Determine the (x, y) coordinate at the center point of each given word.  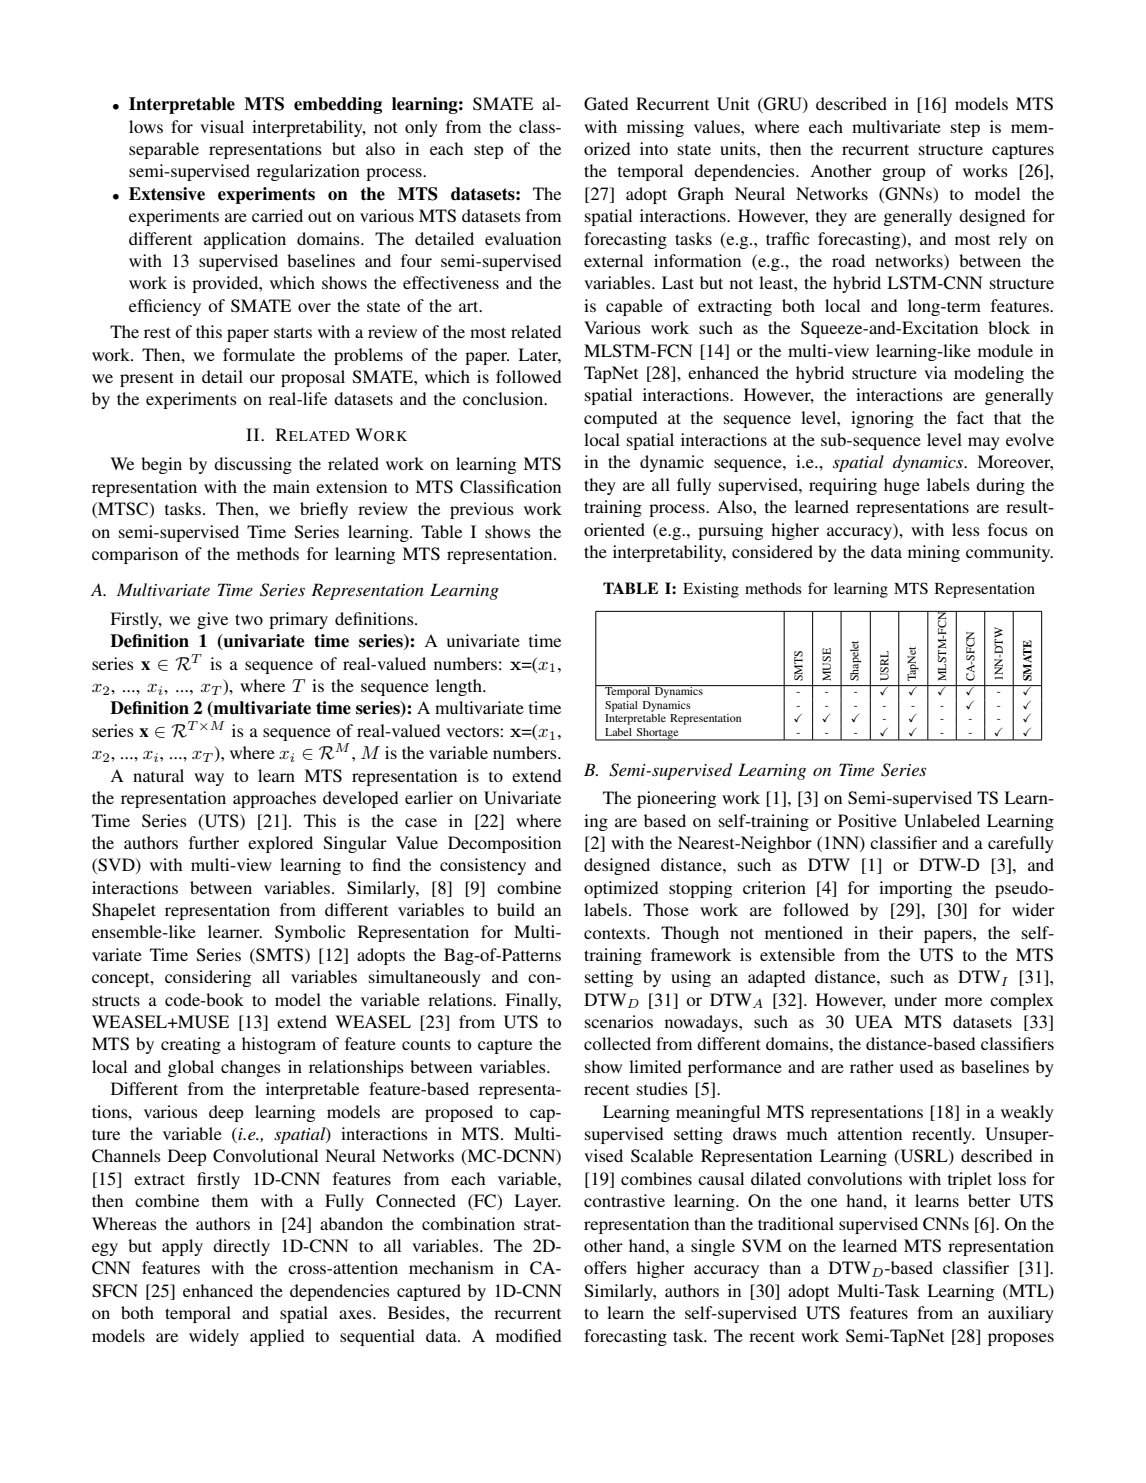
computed (620, 419)
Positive (867, 820)
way (209, 779)
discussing (253, 465)
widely (214, 1337)
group (904, 174)
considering (208, 978)
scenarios (619, 1021)
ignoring (882, 419)
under (915, 999)
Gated (606, 104)
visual (222, 126)
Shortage (657, 734)
